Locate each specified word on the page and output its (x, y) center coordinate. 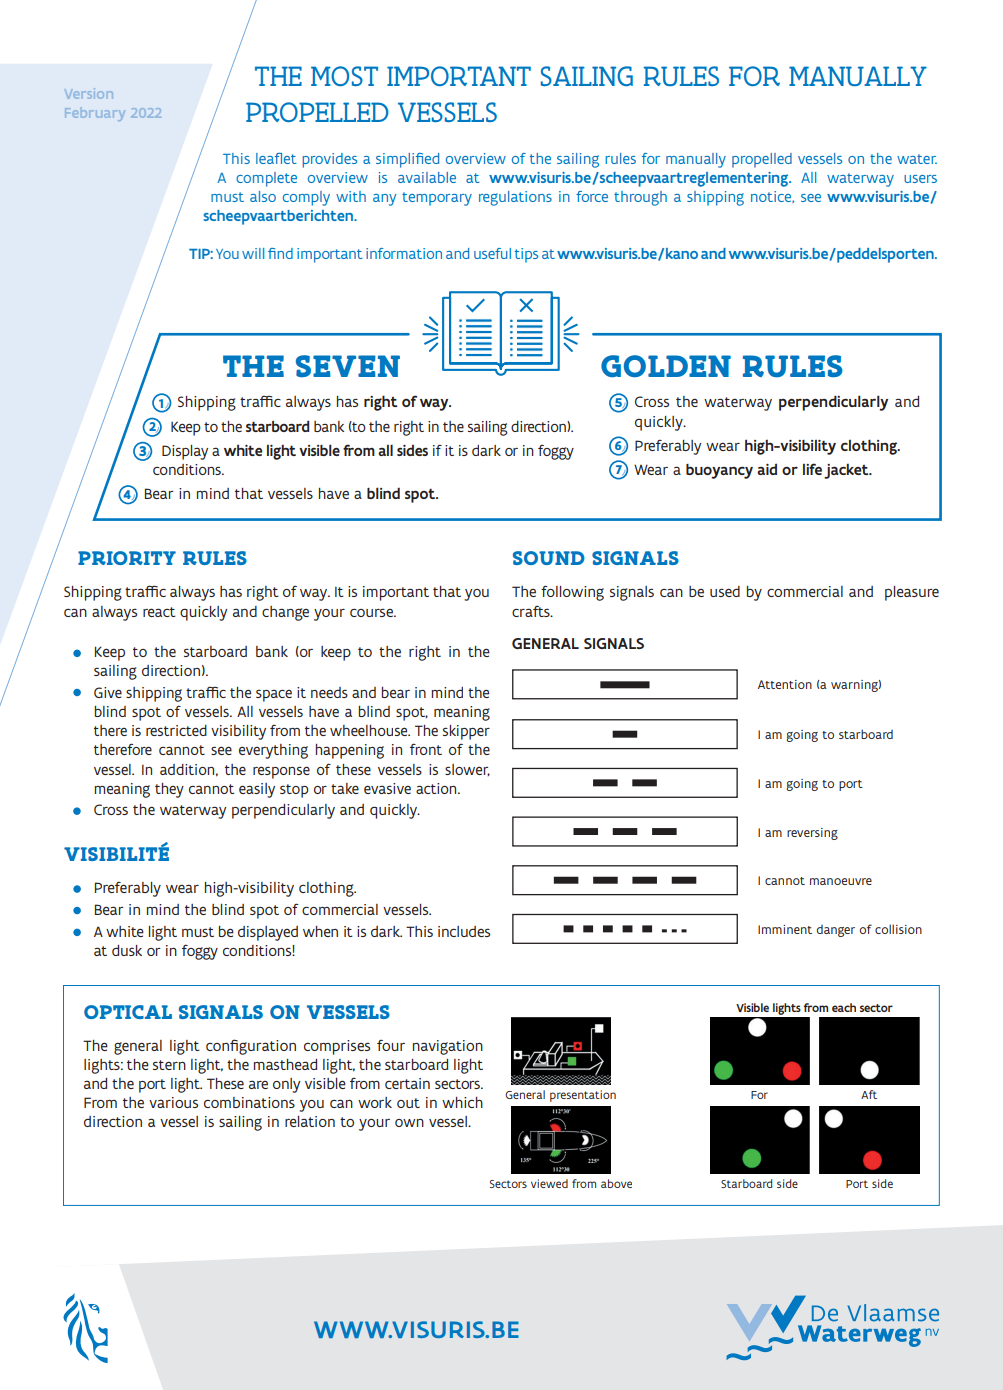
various (173, 1102)
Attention (785, 684)
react (159, 612)
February (95, 114)
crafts (532, 611)
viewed (549, 1183)
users (920, 179)
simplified (407, 160)
